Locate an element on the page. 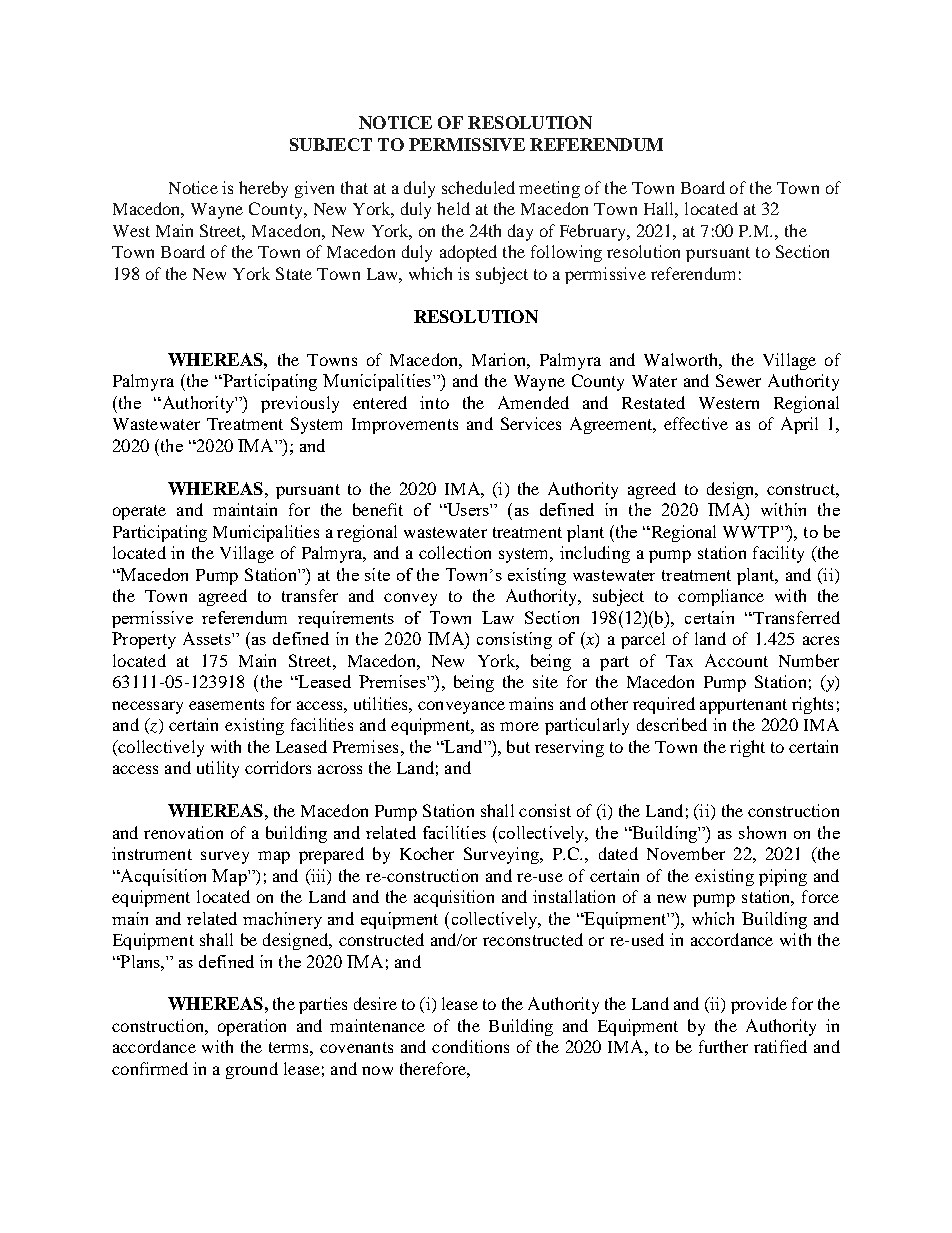 This image has width=952, height=1233. operation is located at coordinates (252, 1027).
